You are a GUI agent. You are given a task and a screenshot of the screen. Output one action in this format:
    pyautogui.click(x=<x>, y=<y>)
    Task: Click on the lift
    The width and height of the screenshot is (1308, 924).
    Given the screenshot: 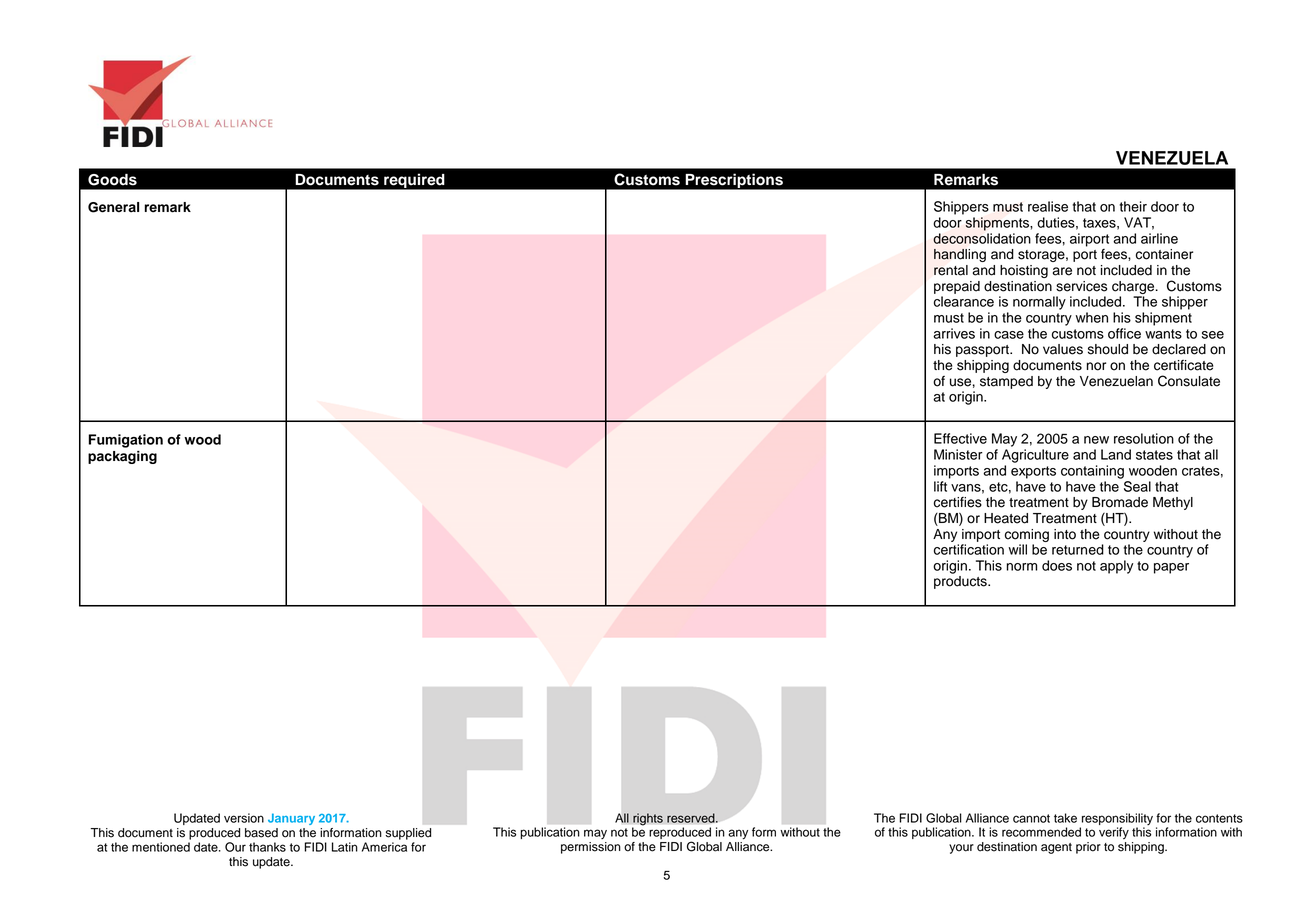 What is the action you would take?
    pyautogui.click(x=940, y=486)
